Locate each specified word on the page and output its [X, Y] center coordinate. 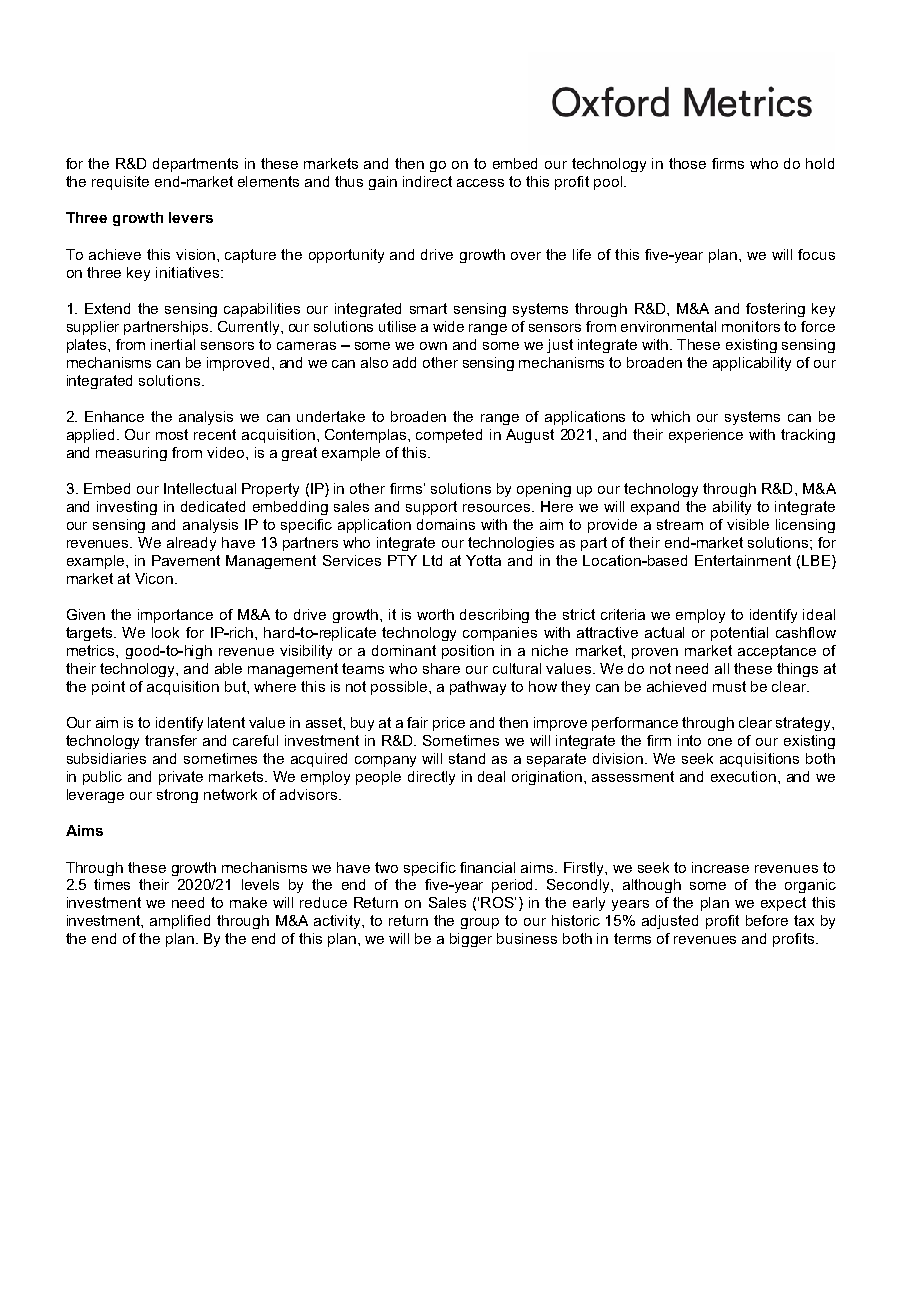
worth [435, 614]
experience [706, 436]
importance [175, 616]
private [181, 778]
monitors [751, 326]
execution [743, 776]
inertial [173, 344]
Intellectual [200, 488]
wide [448, 326]
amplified [180, 922]
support [431, 508]
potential [739, 634]
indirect [427, 181]
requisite [120, 183]
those [687, 163]
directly [431, 778]
